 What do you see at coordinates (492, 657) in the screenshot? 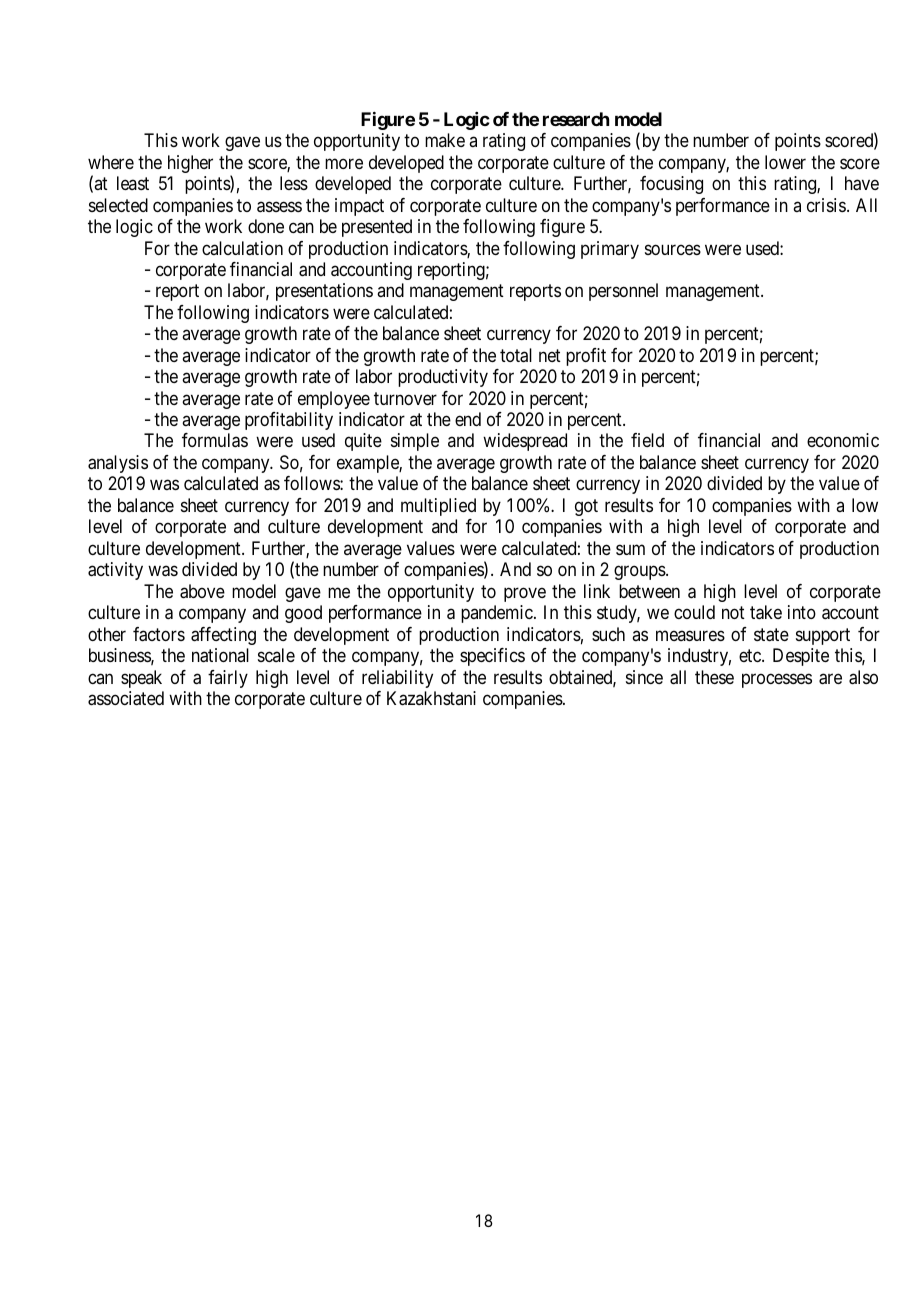
I see `specifics` at bounding box center [492, 657].
